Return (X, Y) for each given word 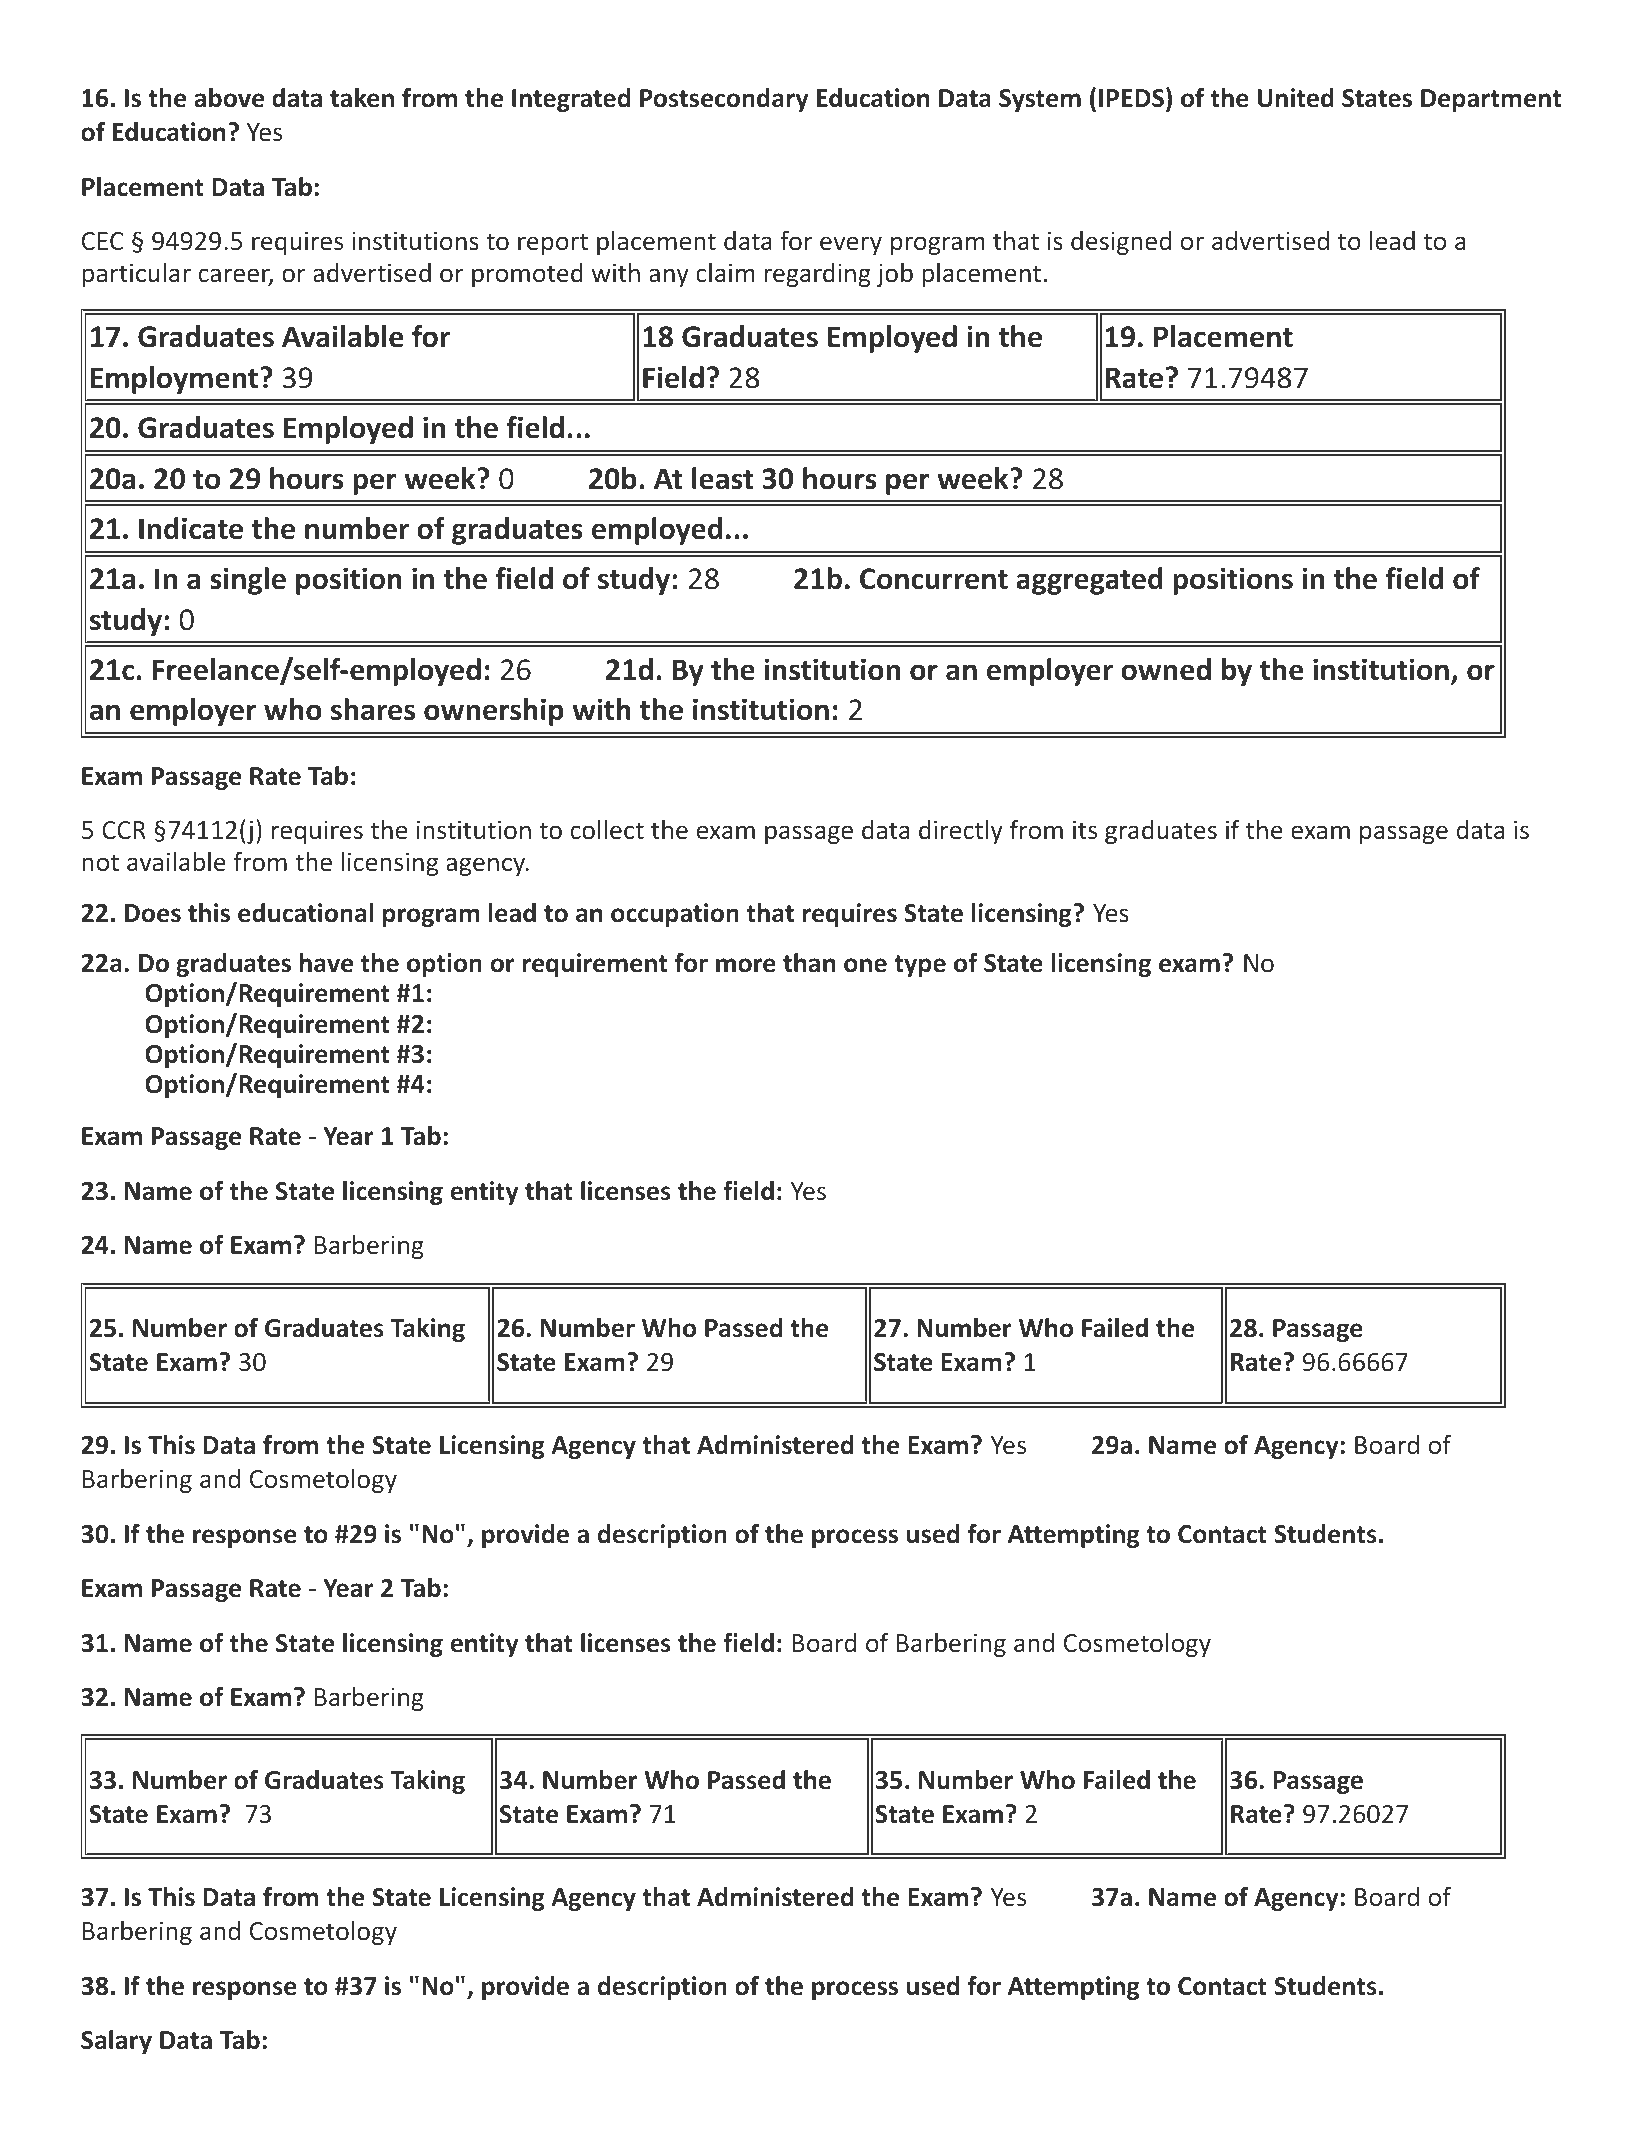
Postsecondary (724, 100)
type (920, 966)
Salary (116, 2042)
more (746, 965)
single (248, 581)
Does (153, 913)
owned (1166, 669)
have (326, 963)
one (865, 965)
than (809, 963)
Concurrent (934, 579)
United (1296, 98)
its (1085, 830)
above (229, 98)
